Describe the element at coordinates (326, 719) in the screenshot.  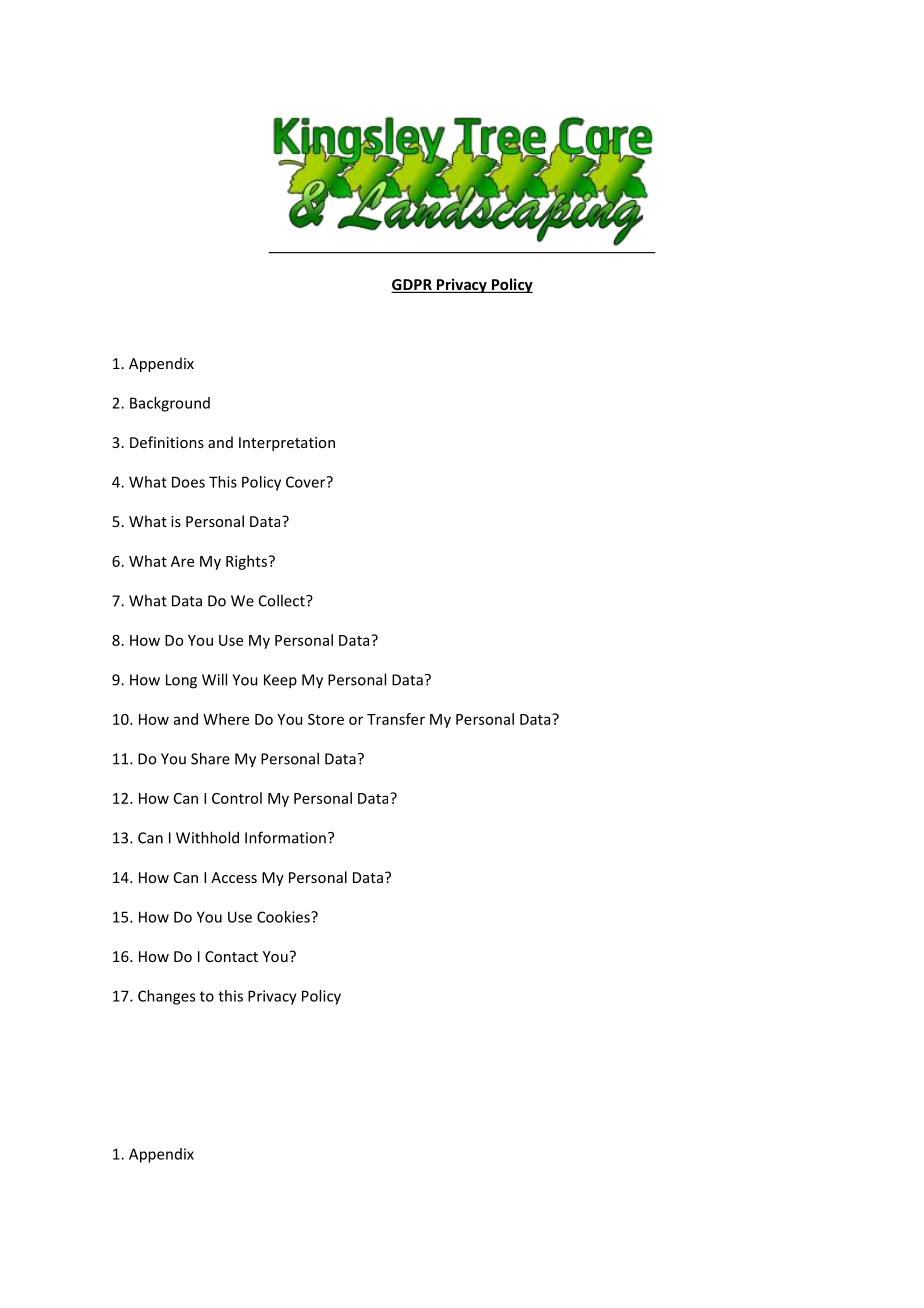
I see `Store` at that location.
